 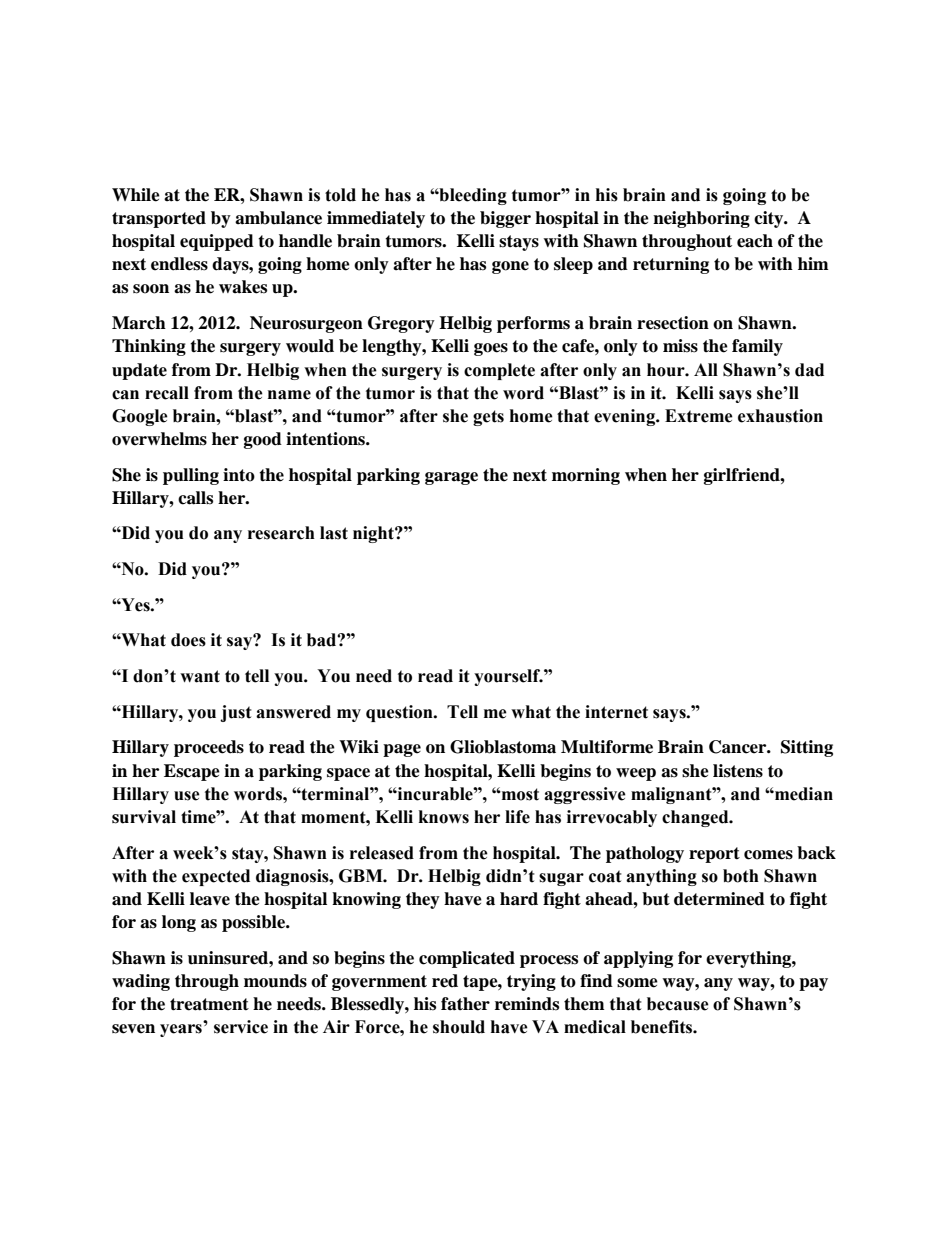 What do you see at coordinates (444, 817) in the image?
I see `knows` at bounding box center [444, 817].
